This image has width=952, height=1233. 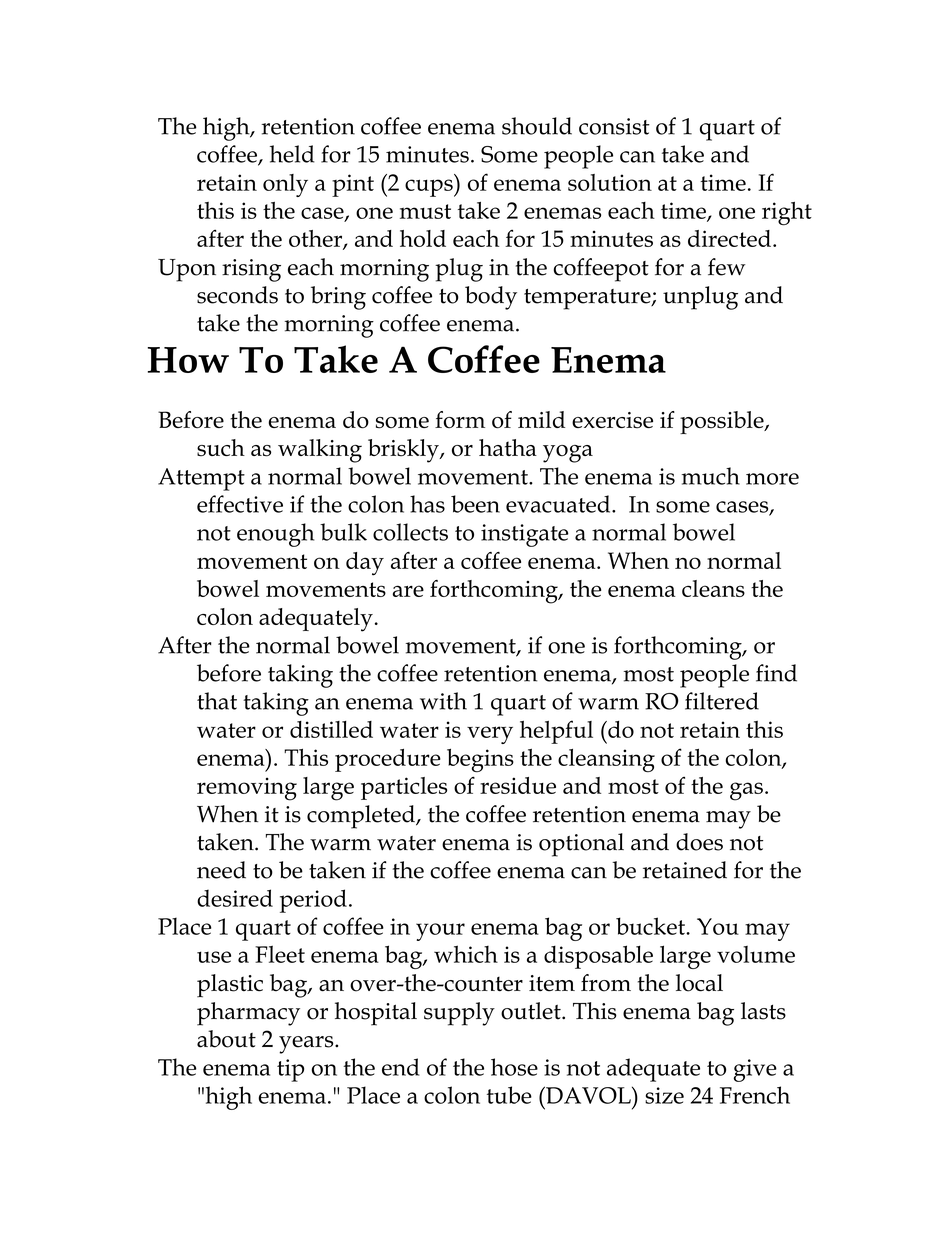 What do you see at coordinates (221, 448) in the image?
I see `such` at bounding box center [221, 448].
